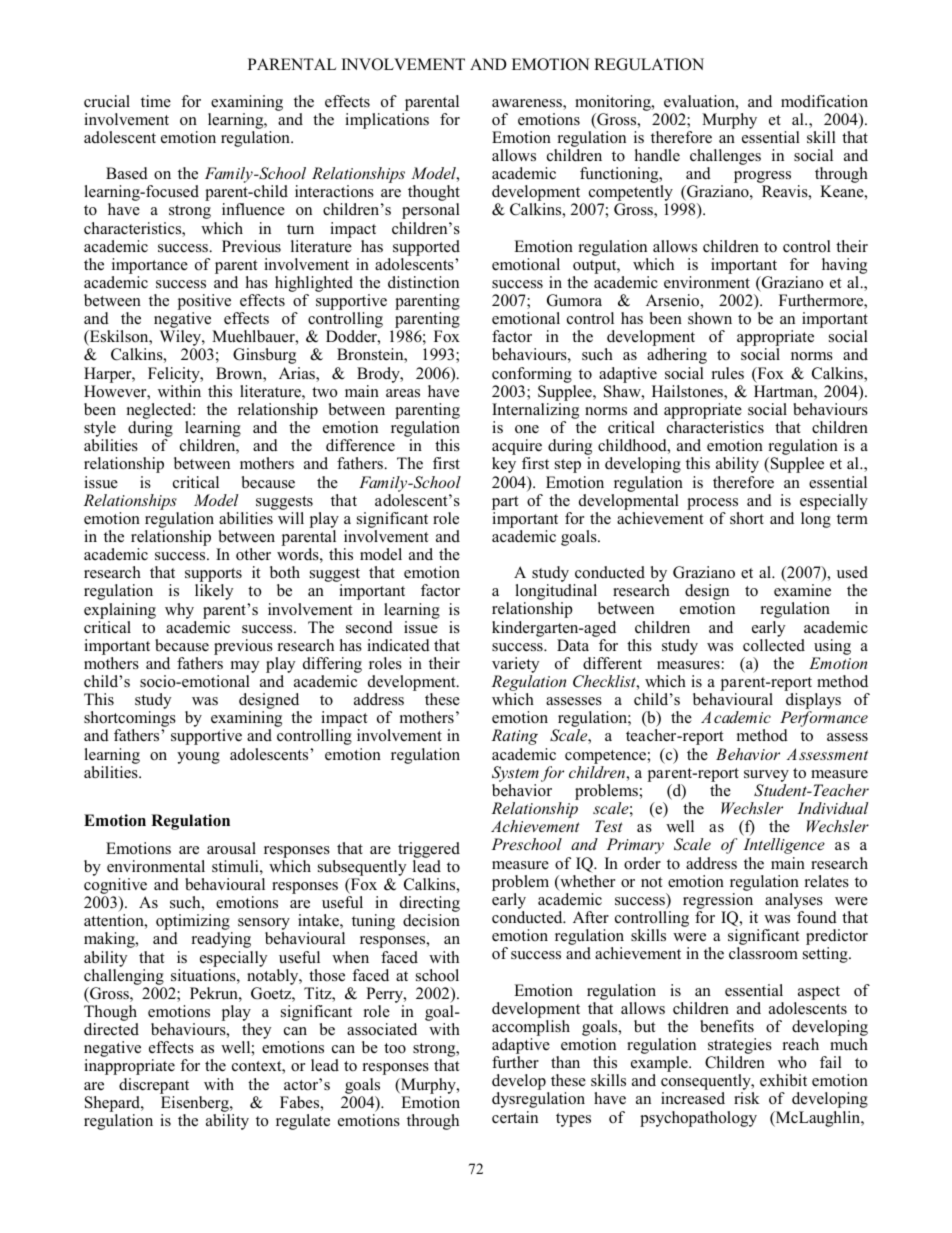 Image resolution: width=952 pixels, height=1233 pixels. Describe the element at coordinates (515, 666) in the page. I see `variety` at that location.
